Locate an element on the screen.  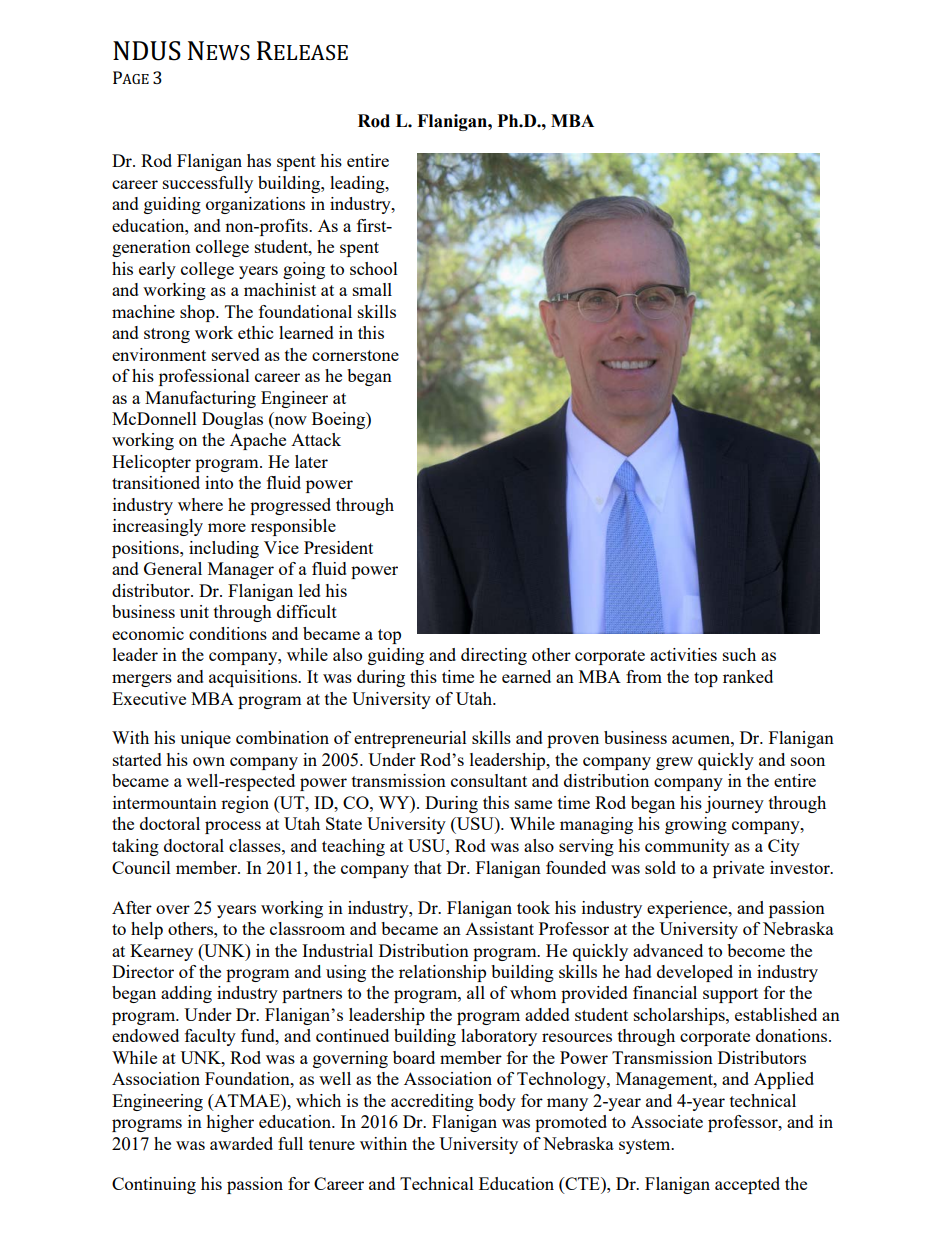
leading is located at coordinates (358, 184).
